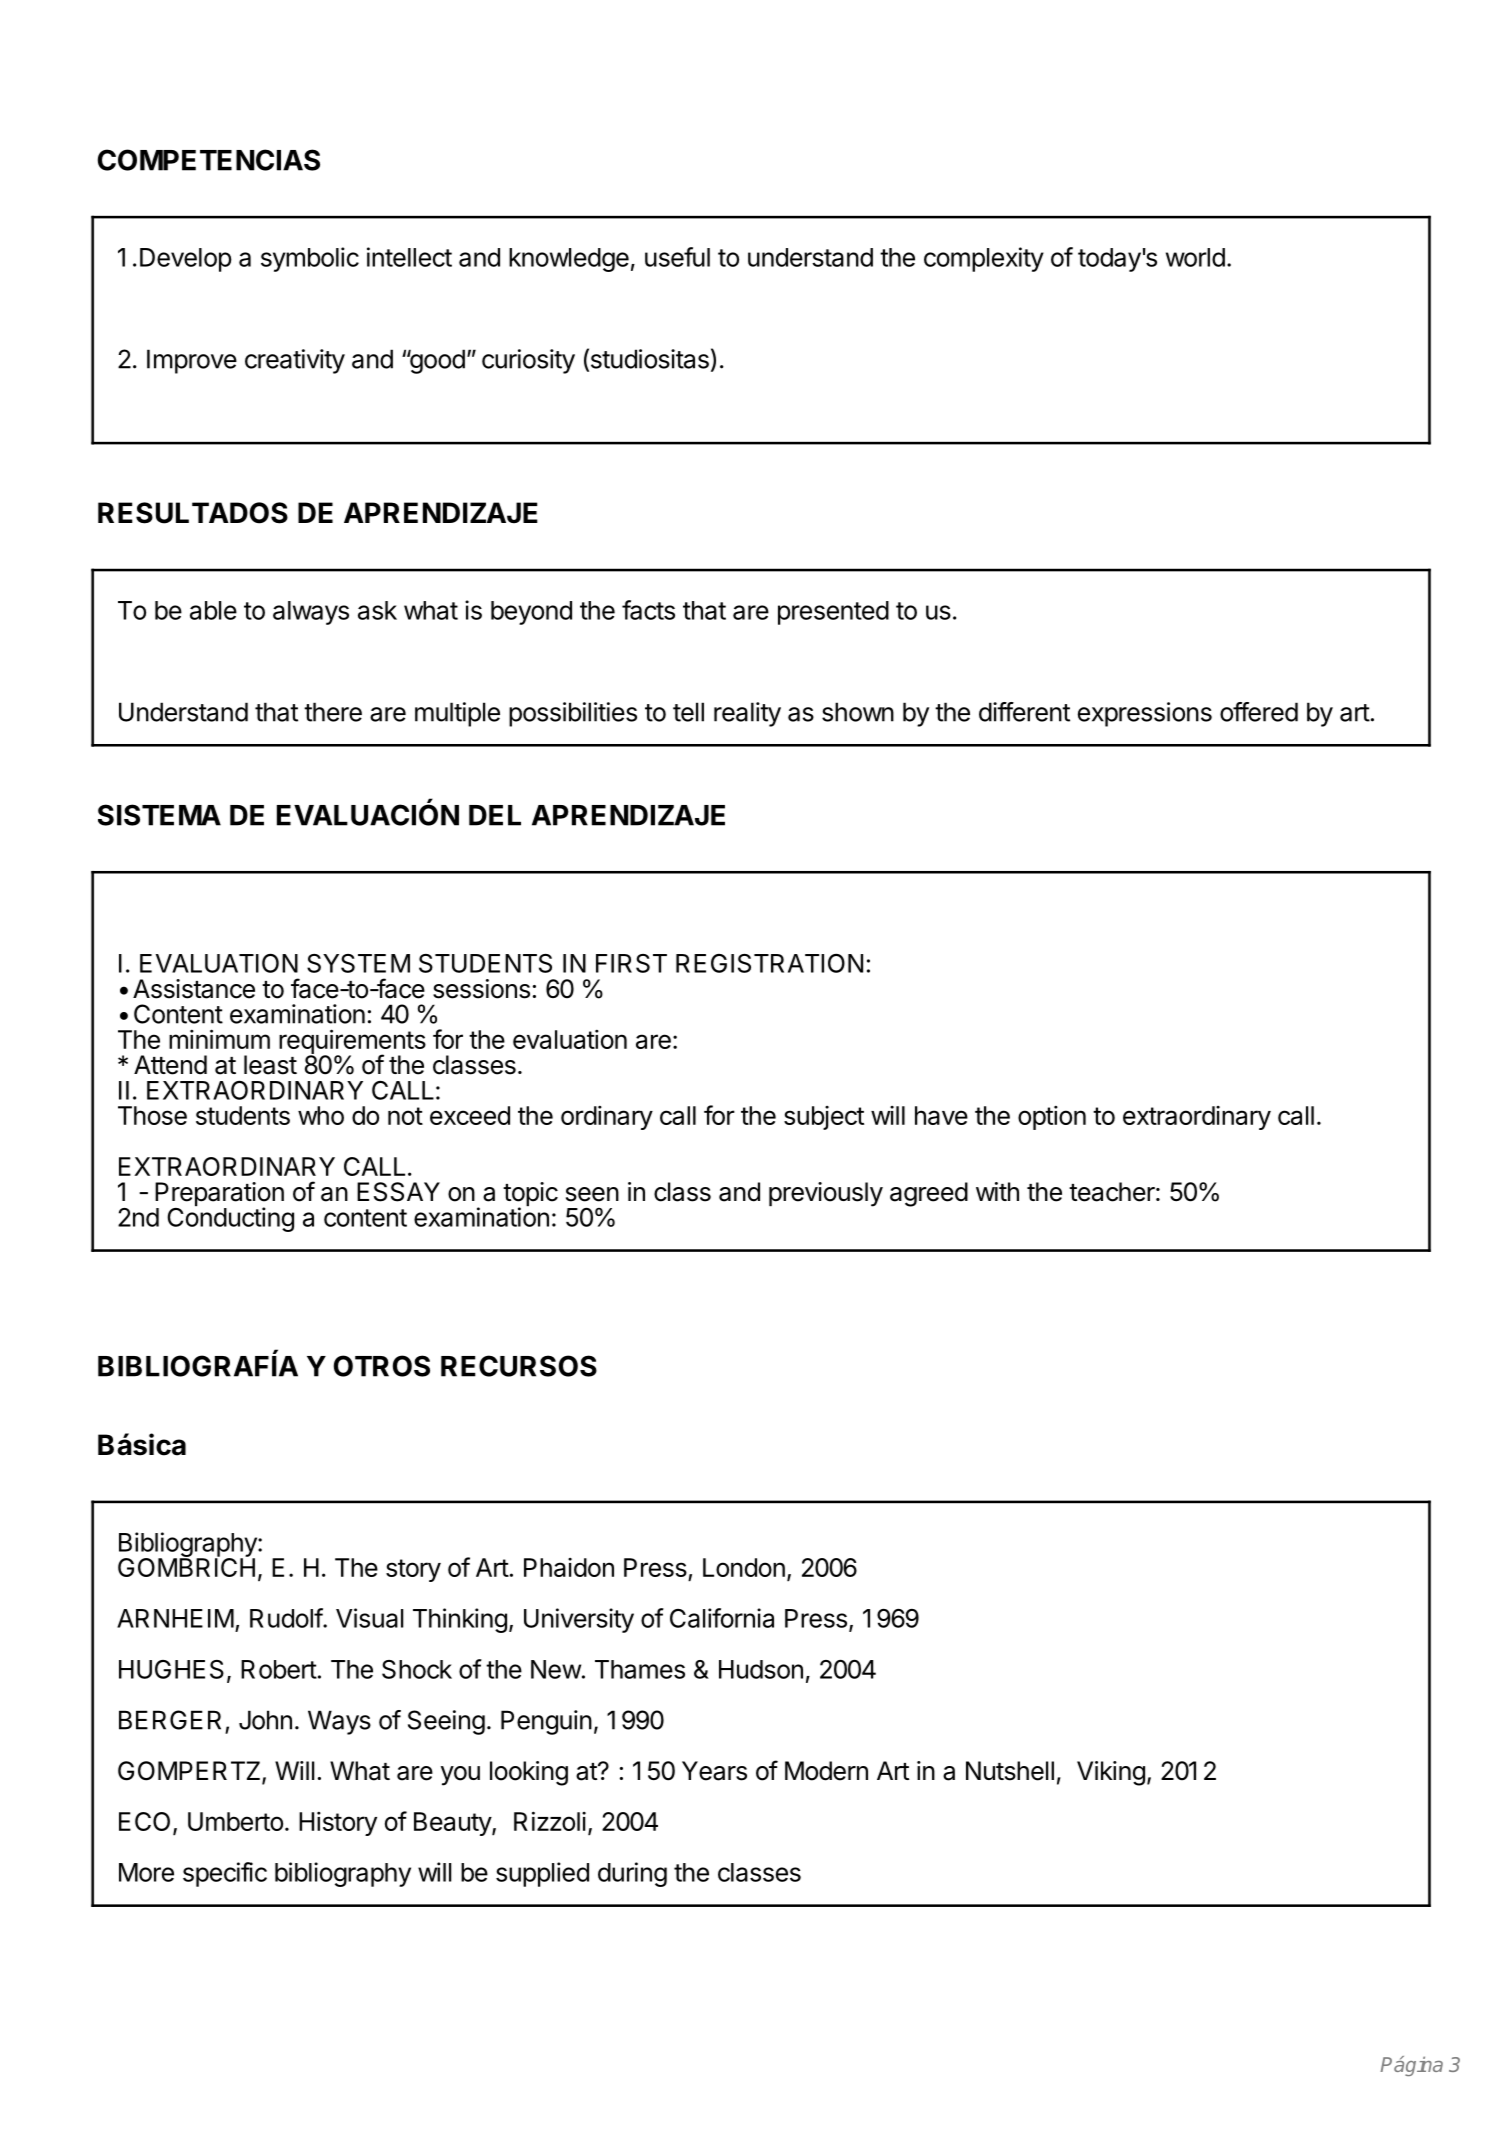 Image resolution: width=1511 pixels, height=2138 pixels. Describe the element at coordinates (235, 1821) in the screenshot. I see `Umberto` at that location.
